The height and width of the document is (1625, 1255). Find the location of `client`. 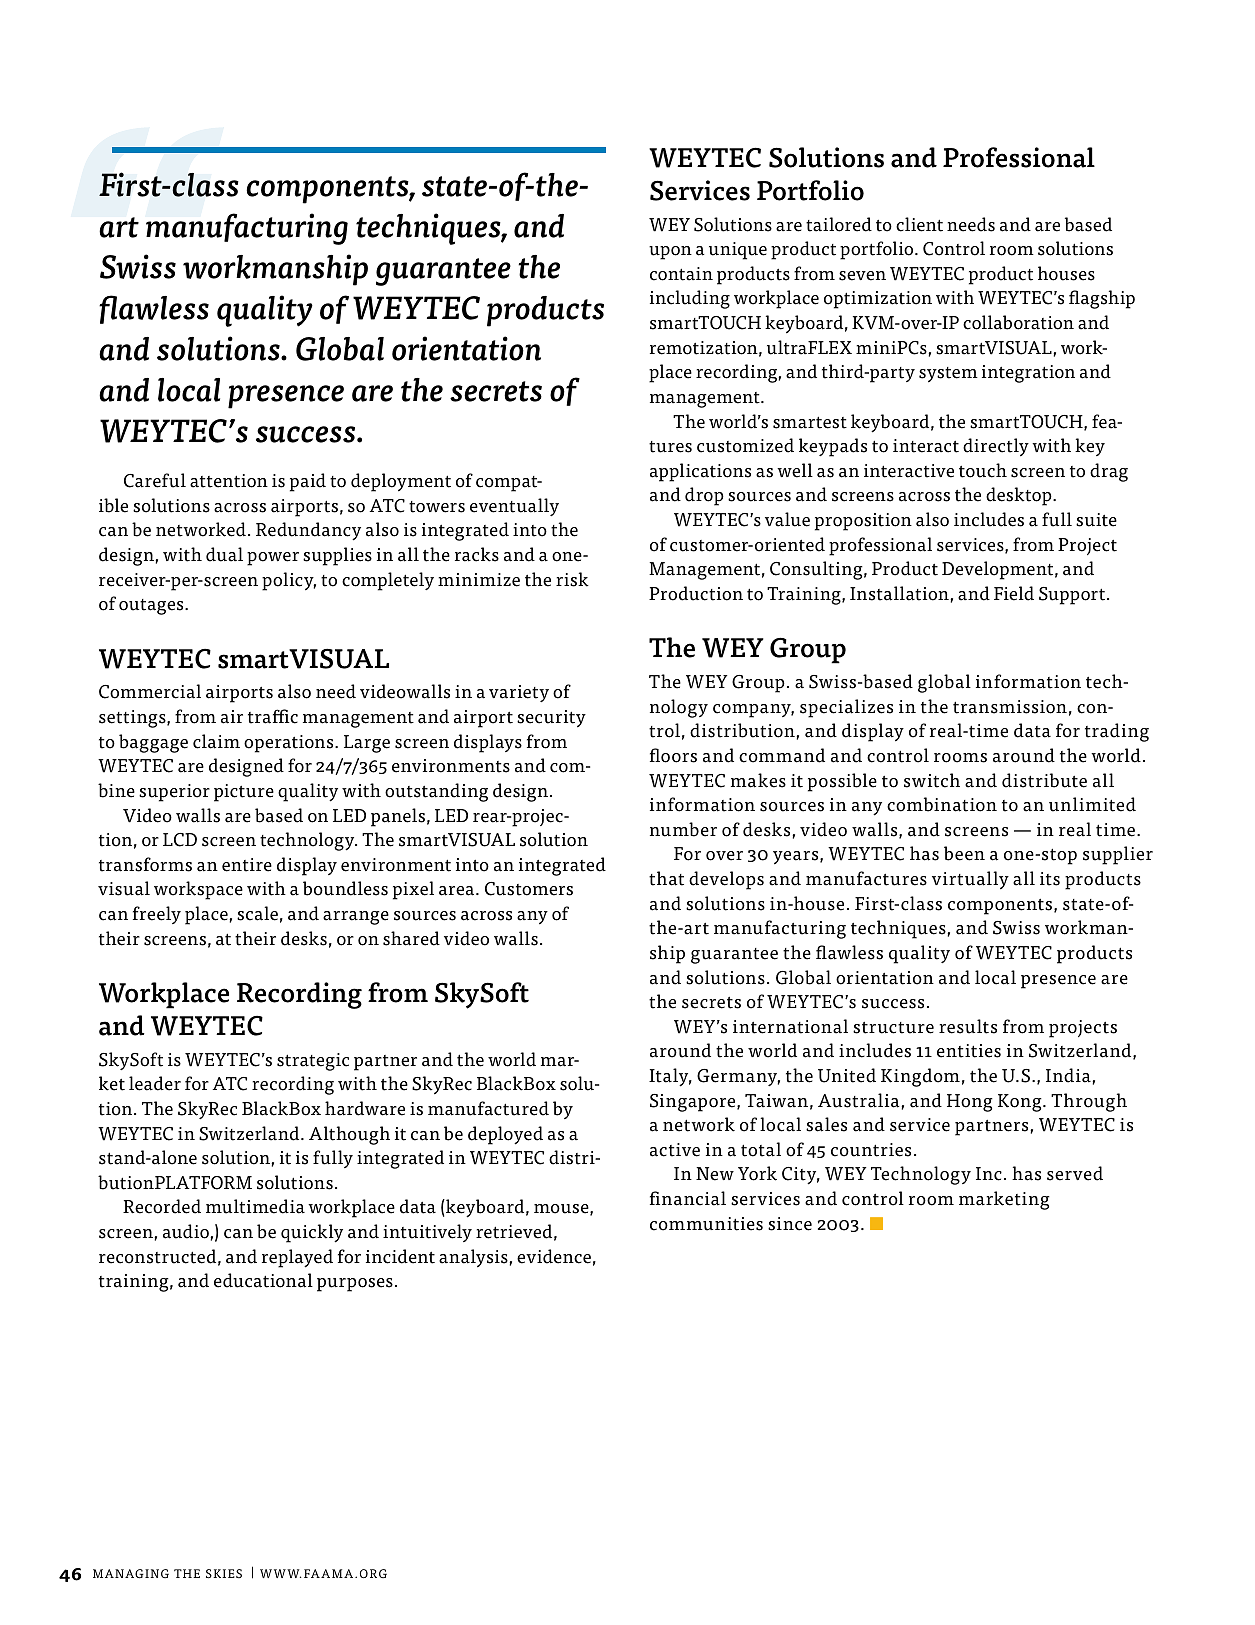

client is located at coordinates (919, 224).
